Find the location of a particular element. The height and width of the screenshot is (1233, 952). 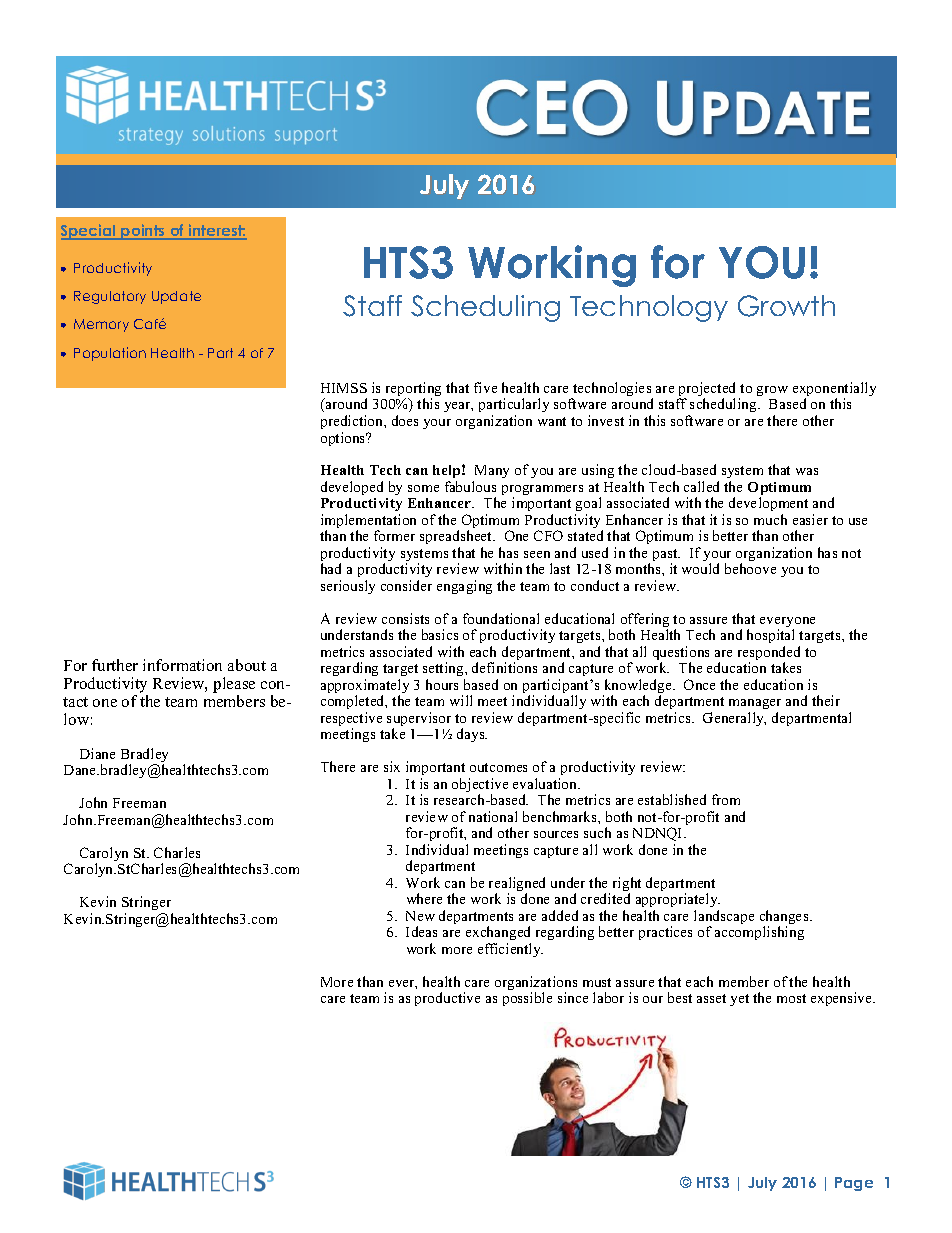

five is located at coordinates (485, 387).
